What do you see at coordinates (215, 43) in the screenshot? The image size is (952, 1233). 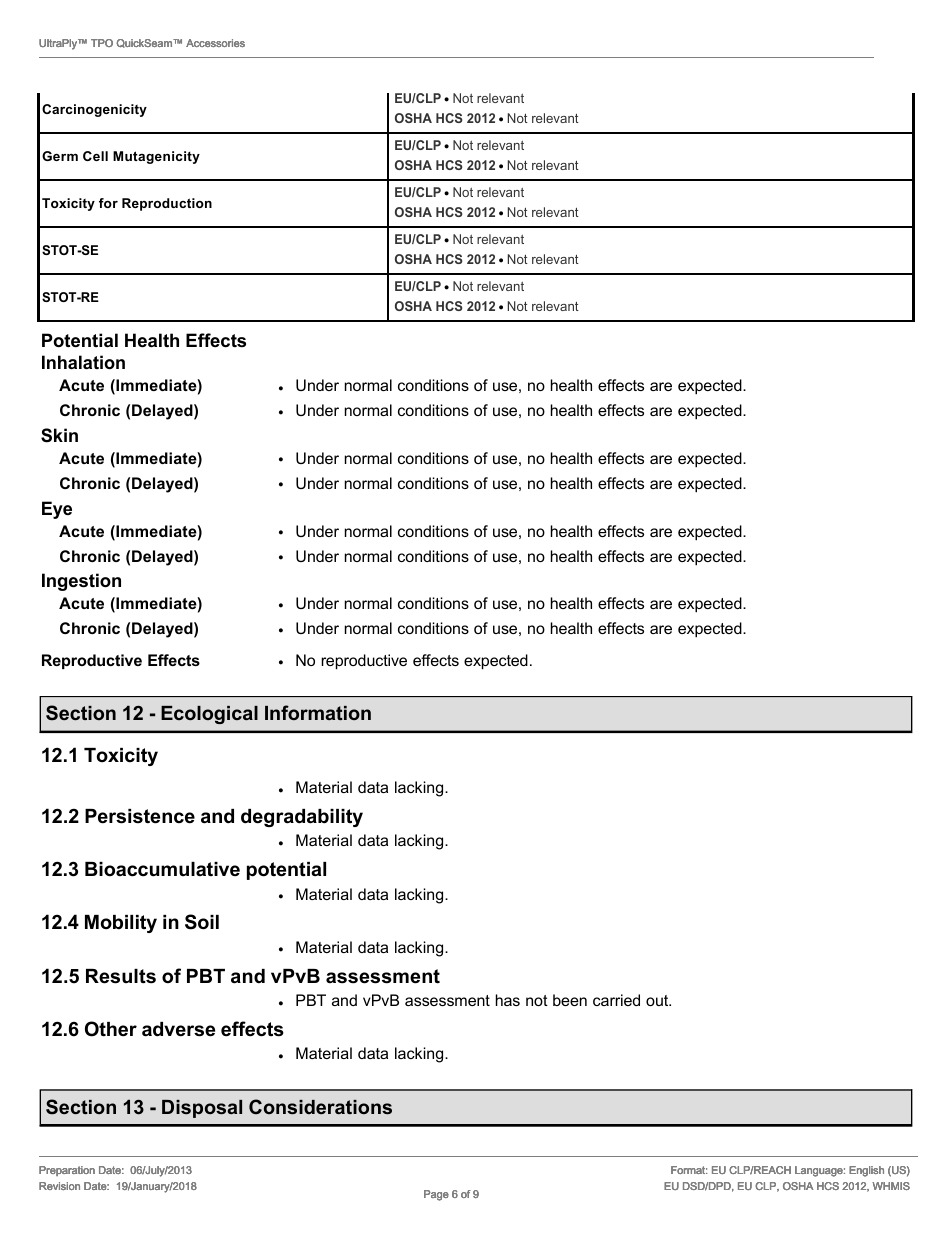 I see `Accessories` at bounding box center [215, 43].
